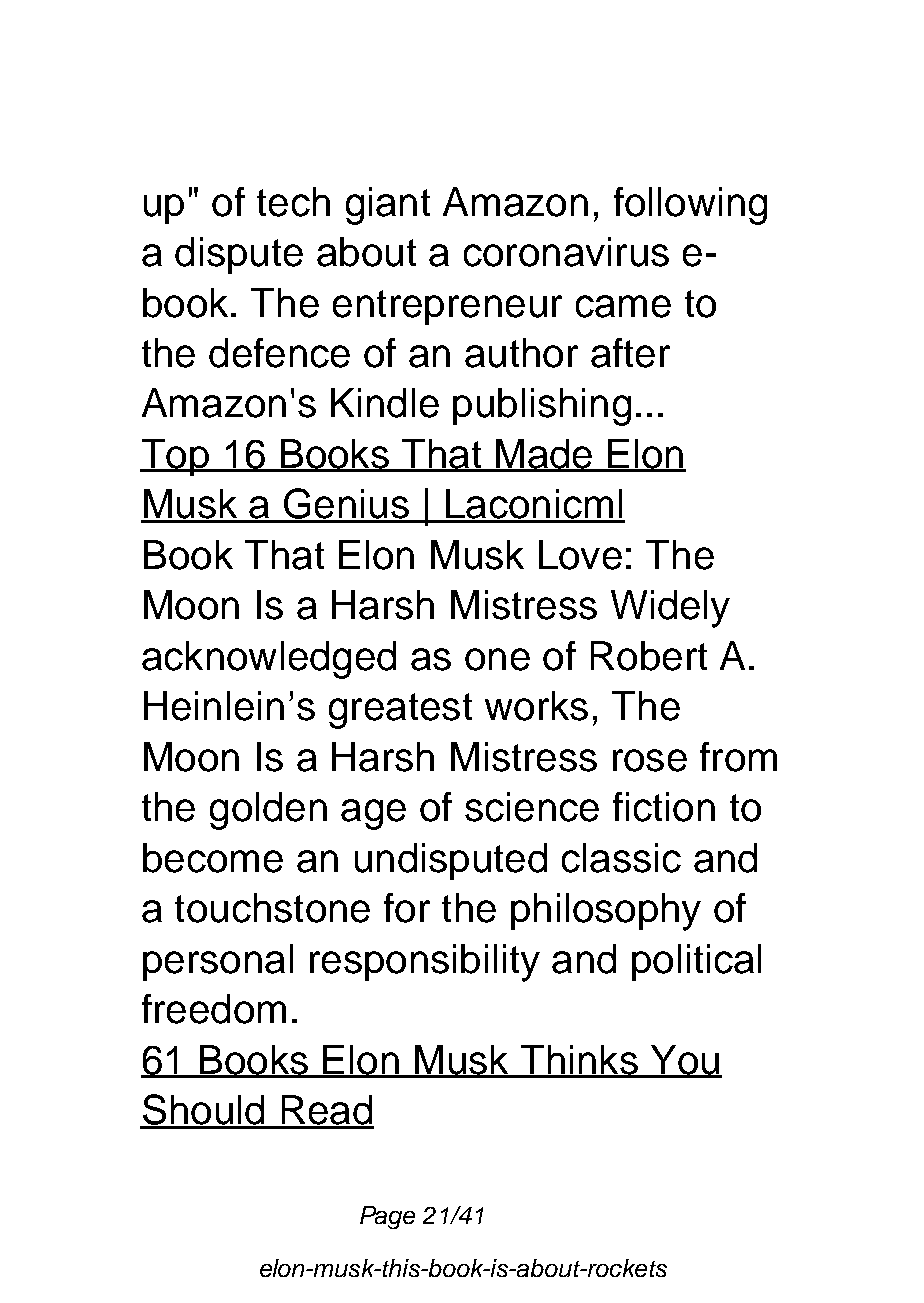 The width and height of the page is (924, 1303). Describe the element at coordinates (670, 609) in the page. I see `Widely` at that location.
